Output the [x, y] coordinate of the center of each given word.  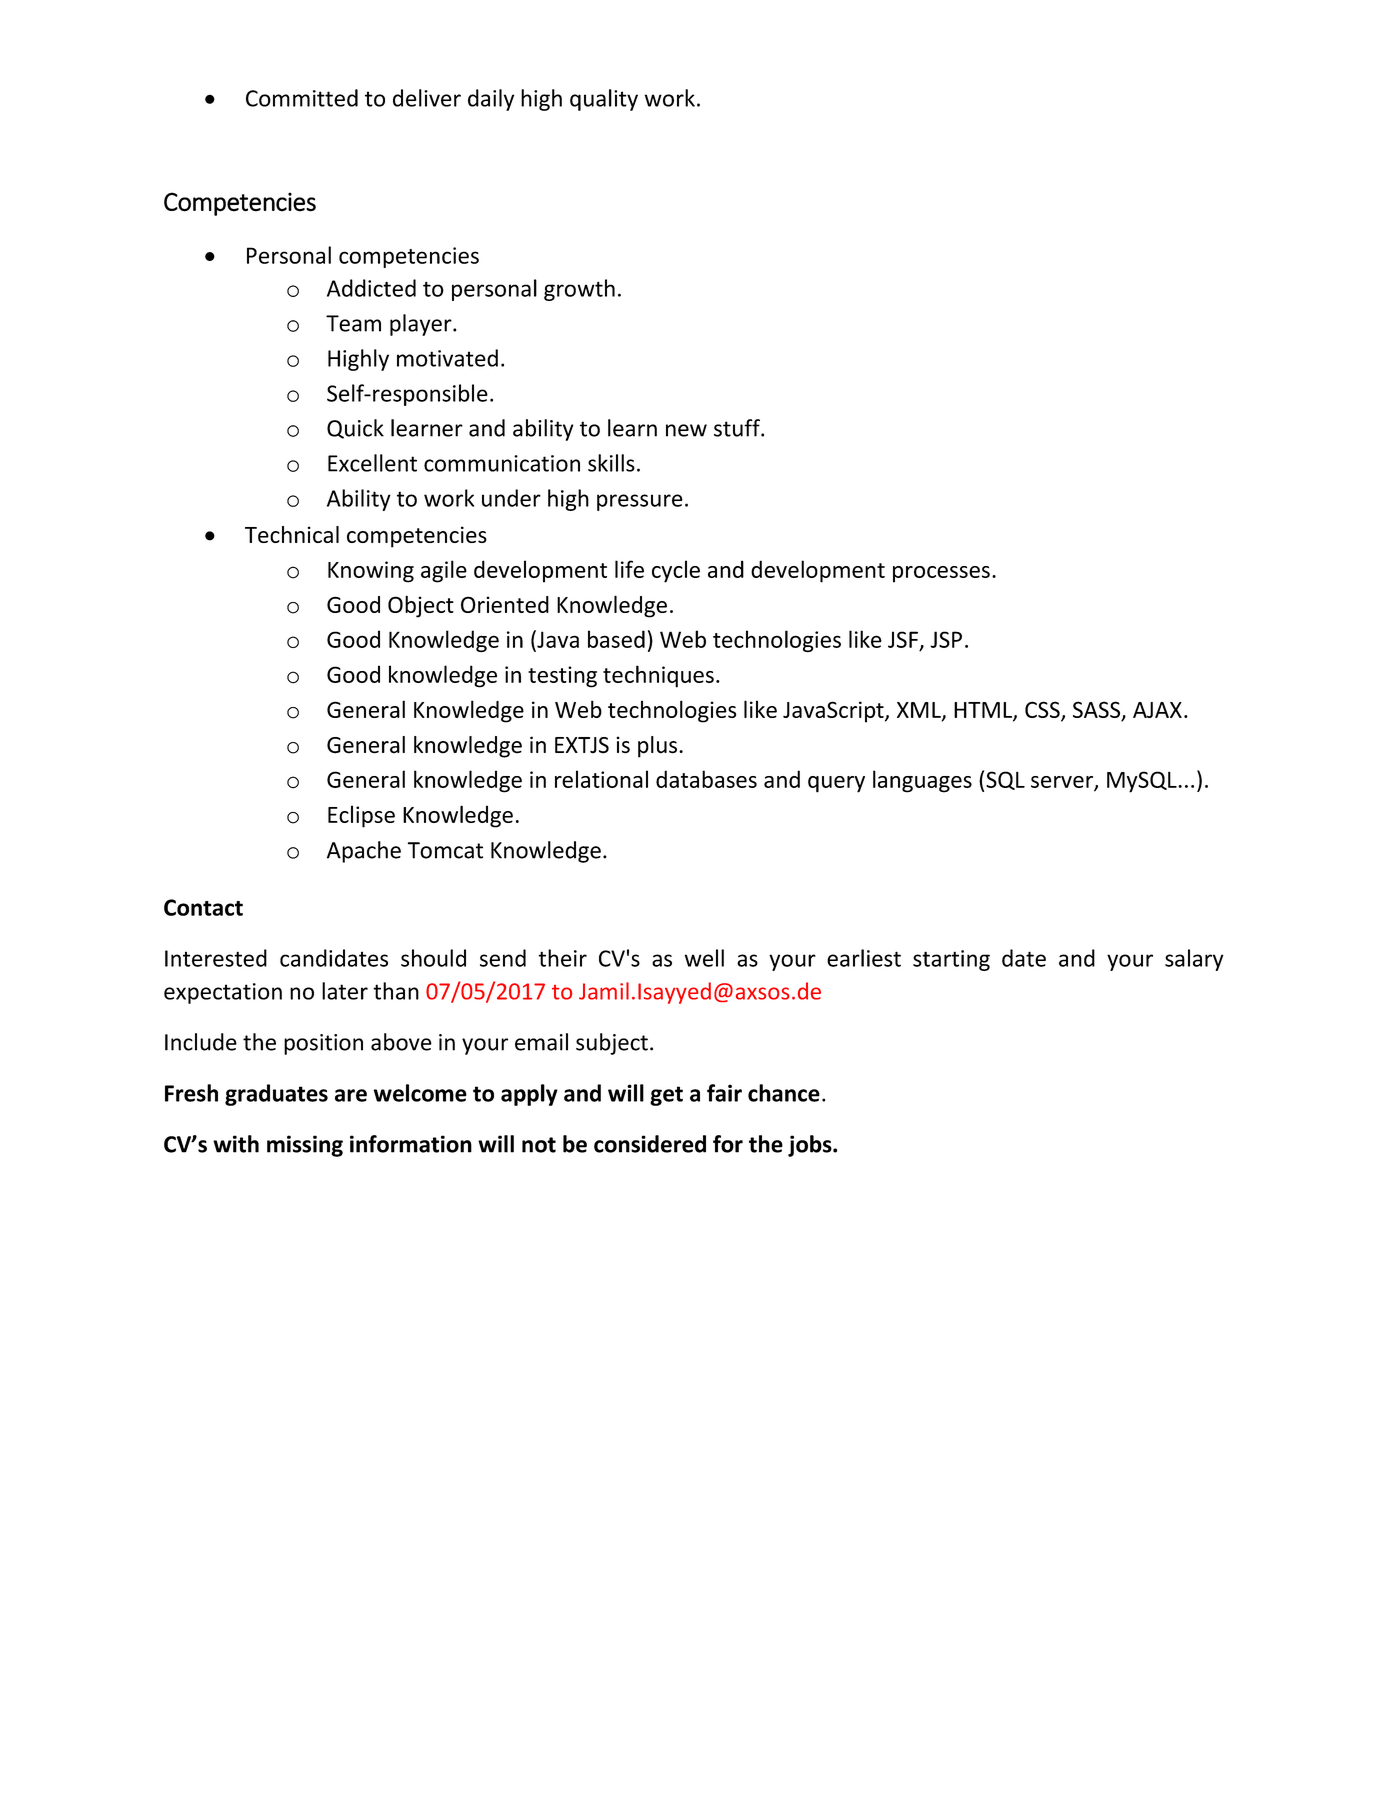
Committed [302, 98]
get [666, 1096]
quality [604, 100]
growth [579, 290]
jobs [811, 1146]
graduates [276, 1095]
